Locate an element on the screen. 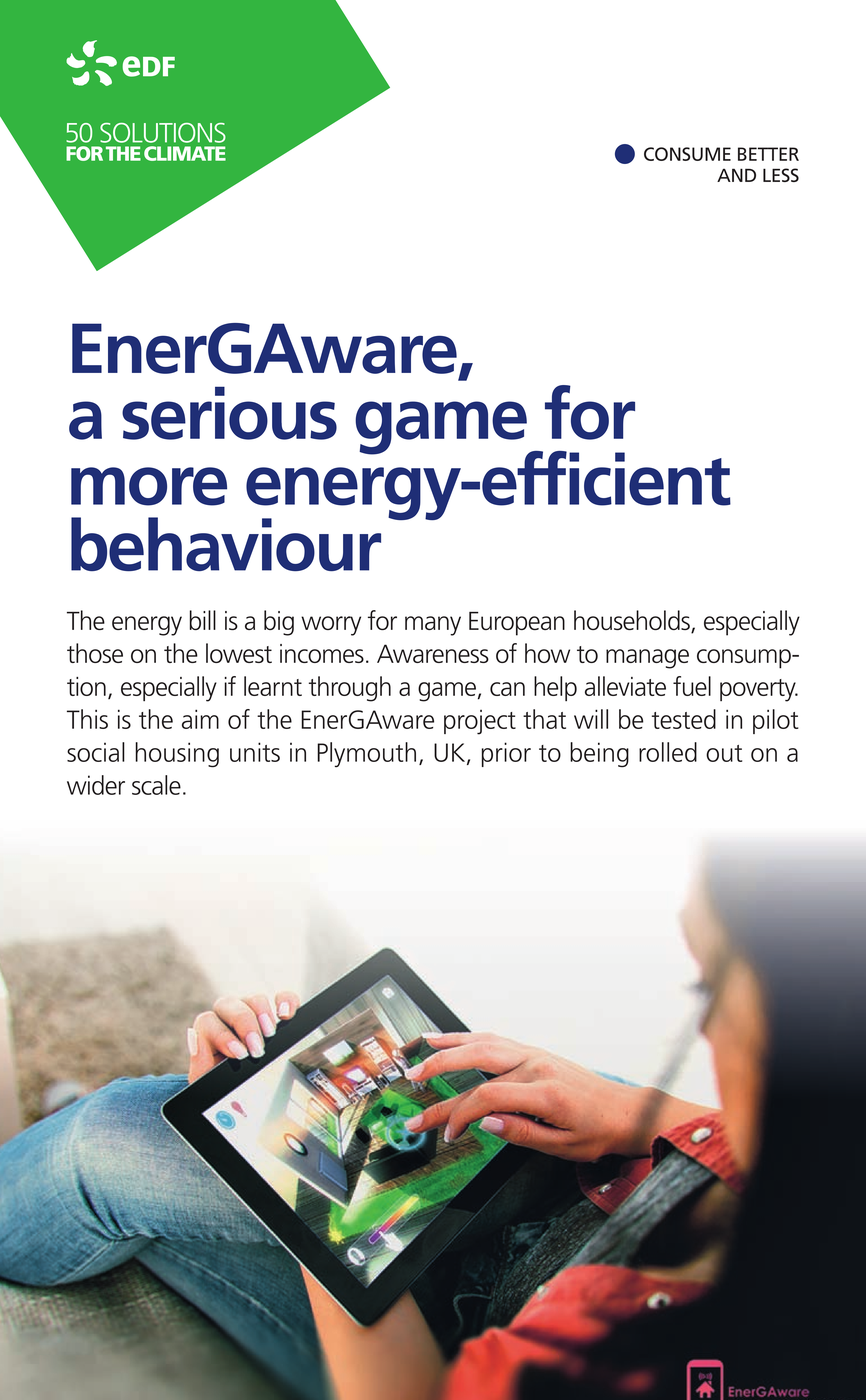  Plymouth is located at coordinates (366, 755).
